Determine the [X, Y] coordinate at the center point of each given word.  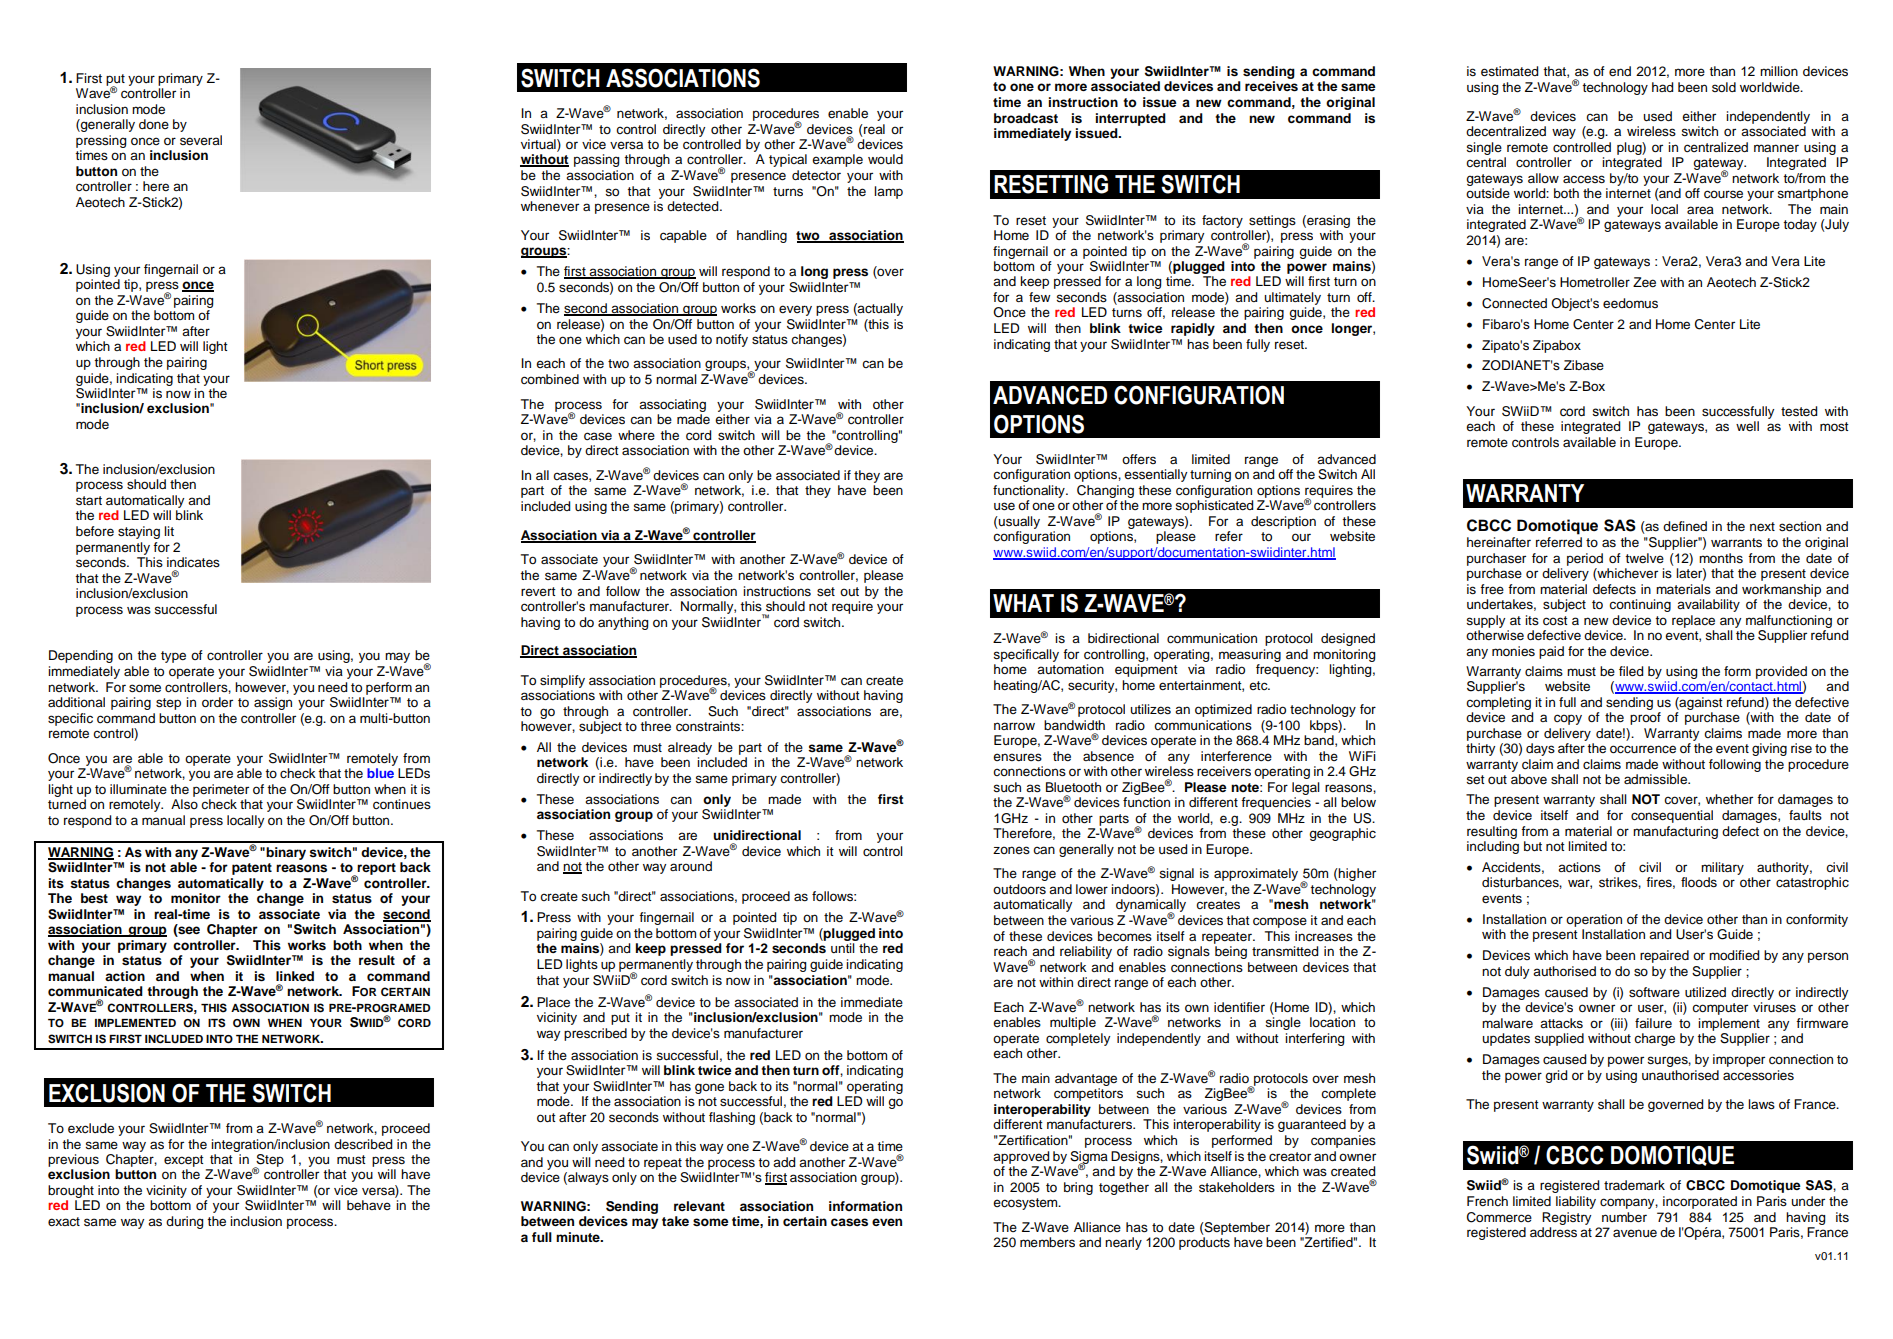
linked [295, 976]
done [154, 124]
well [1747, 426]
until [843, 948]
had [1662, 87]
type [173, 657]
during [184, 1222]
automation [1070, 669]
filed [1631, 671]
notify [732, 340]
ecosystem [1026, 1204]
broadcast [1026, 118]
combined [550, 379]
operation [1594, 920]
